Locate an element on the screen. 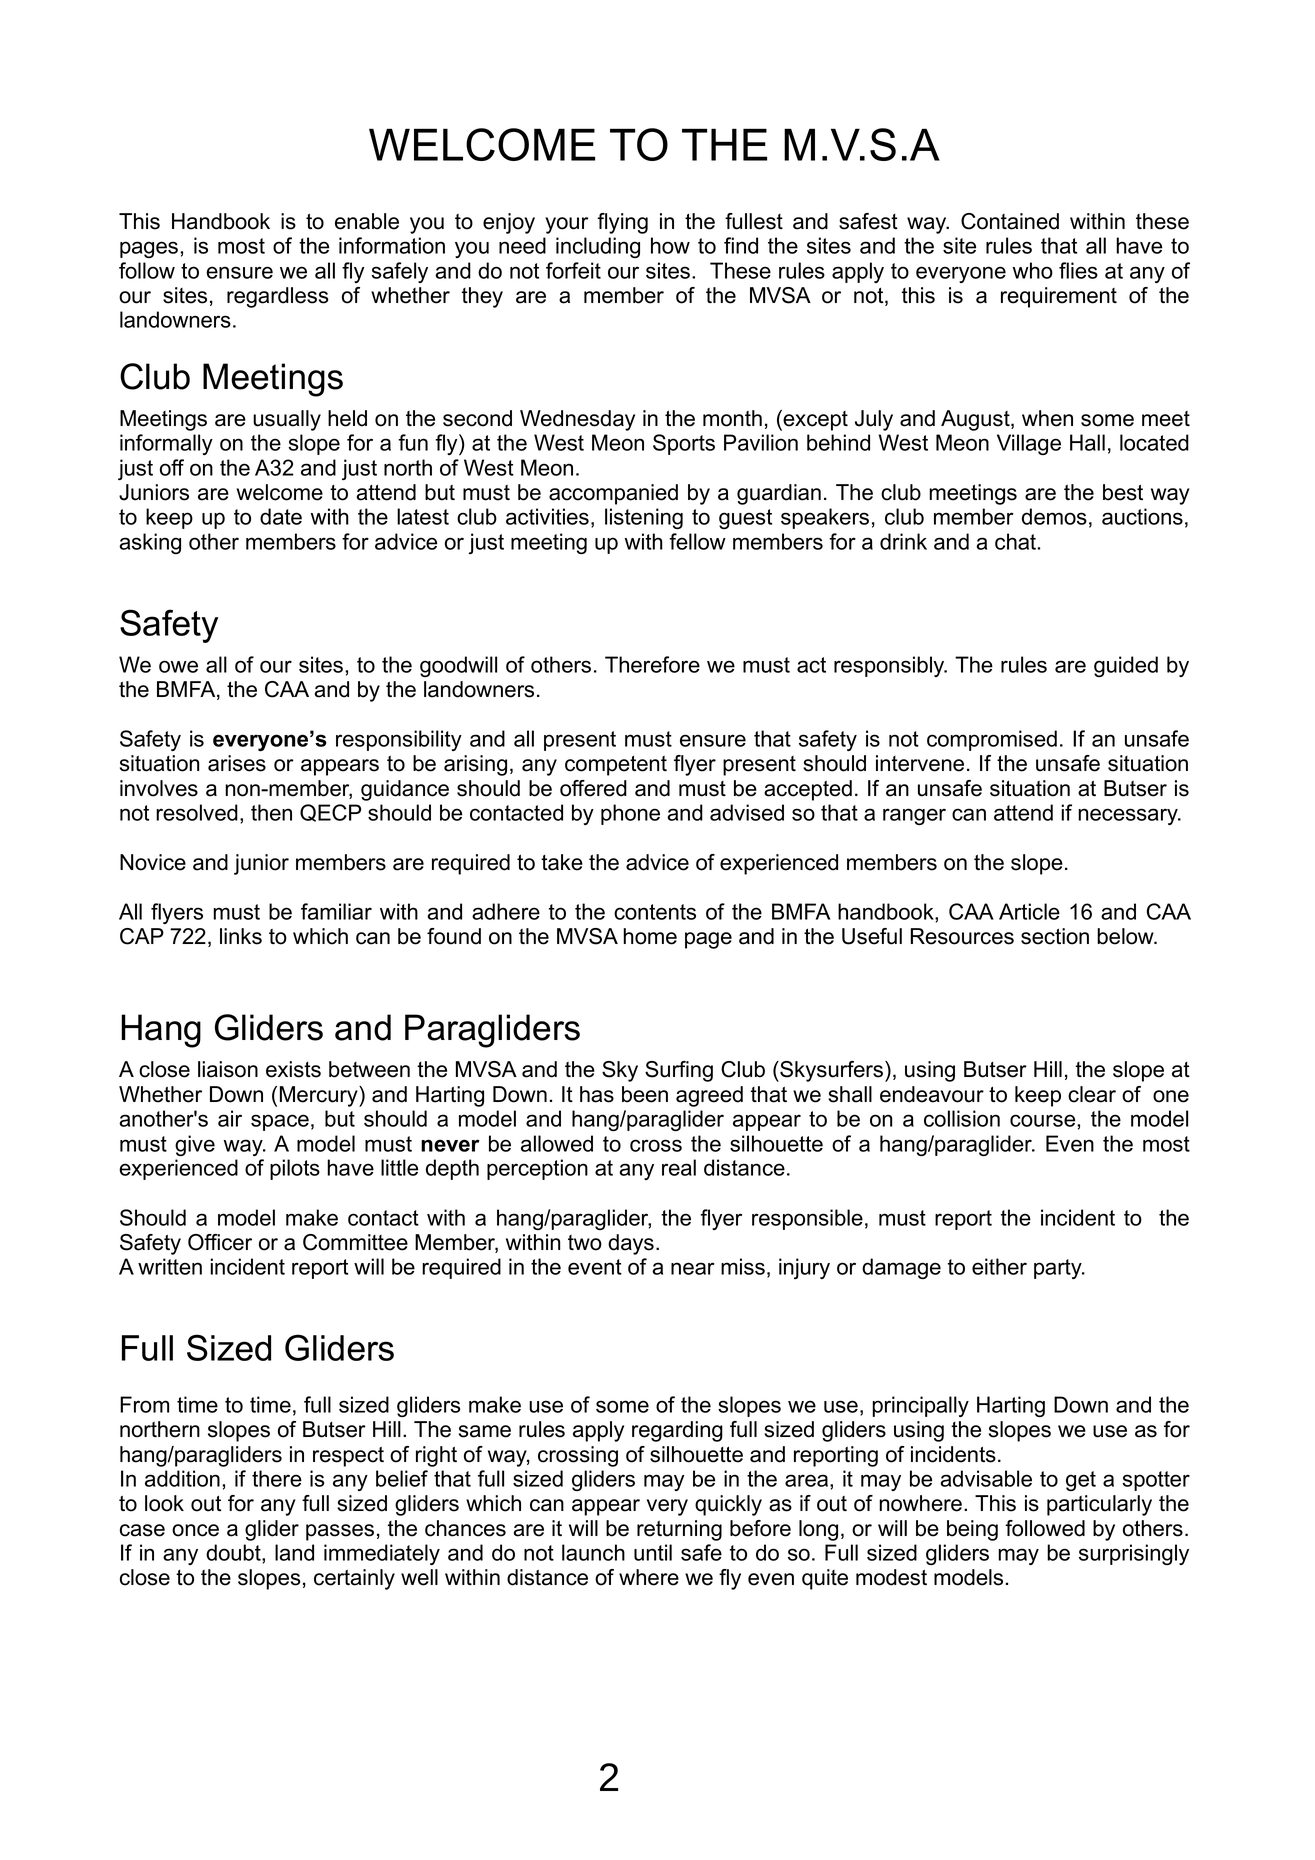  links is located at coordinates (241, 936).
